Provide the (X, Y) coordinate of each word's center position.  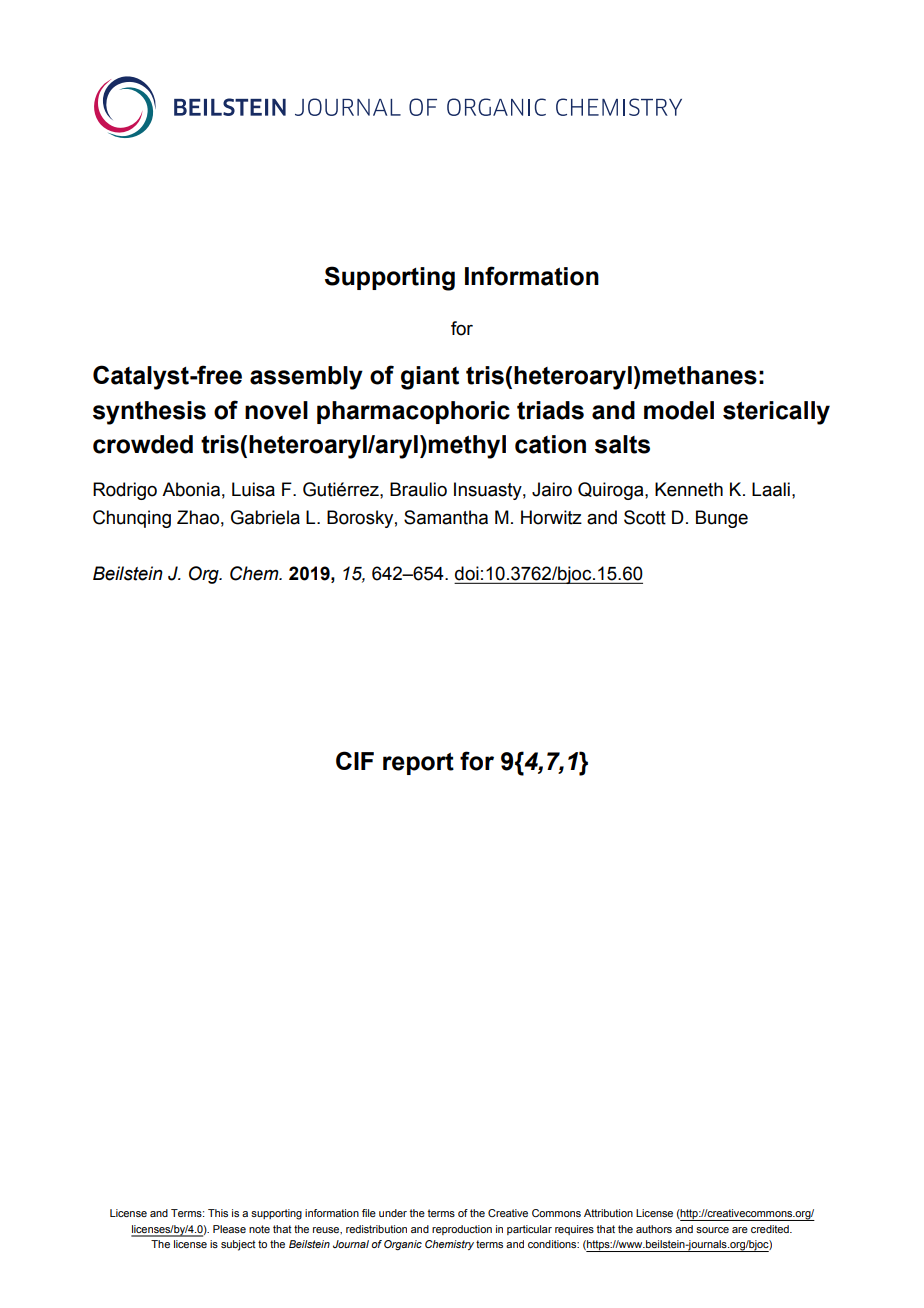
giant (430, 378)
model (679, 410)
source (712, 1230)
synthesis (149, 413)
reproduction (462, 1230)
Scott (645, 517)
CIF (355, 760)
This (218, 1213)
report (418, 764)
